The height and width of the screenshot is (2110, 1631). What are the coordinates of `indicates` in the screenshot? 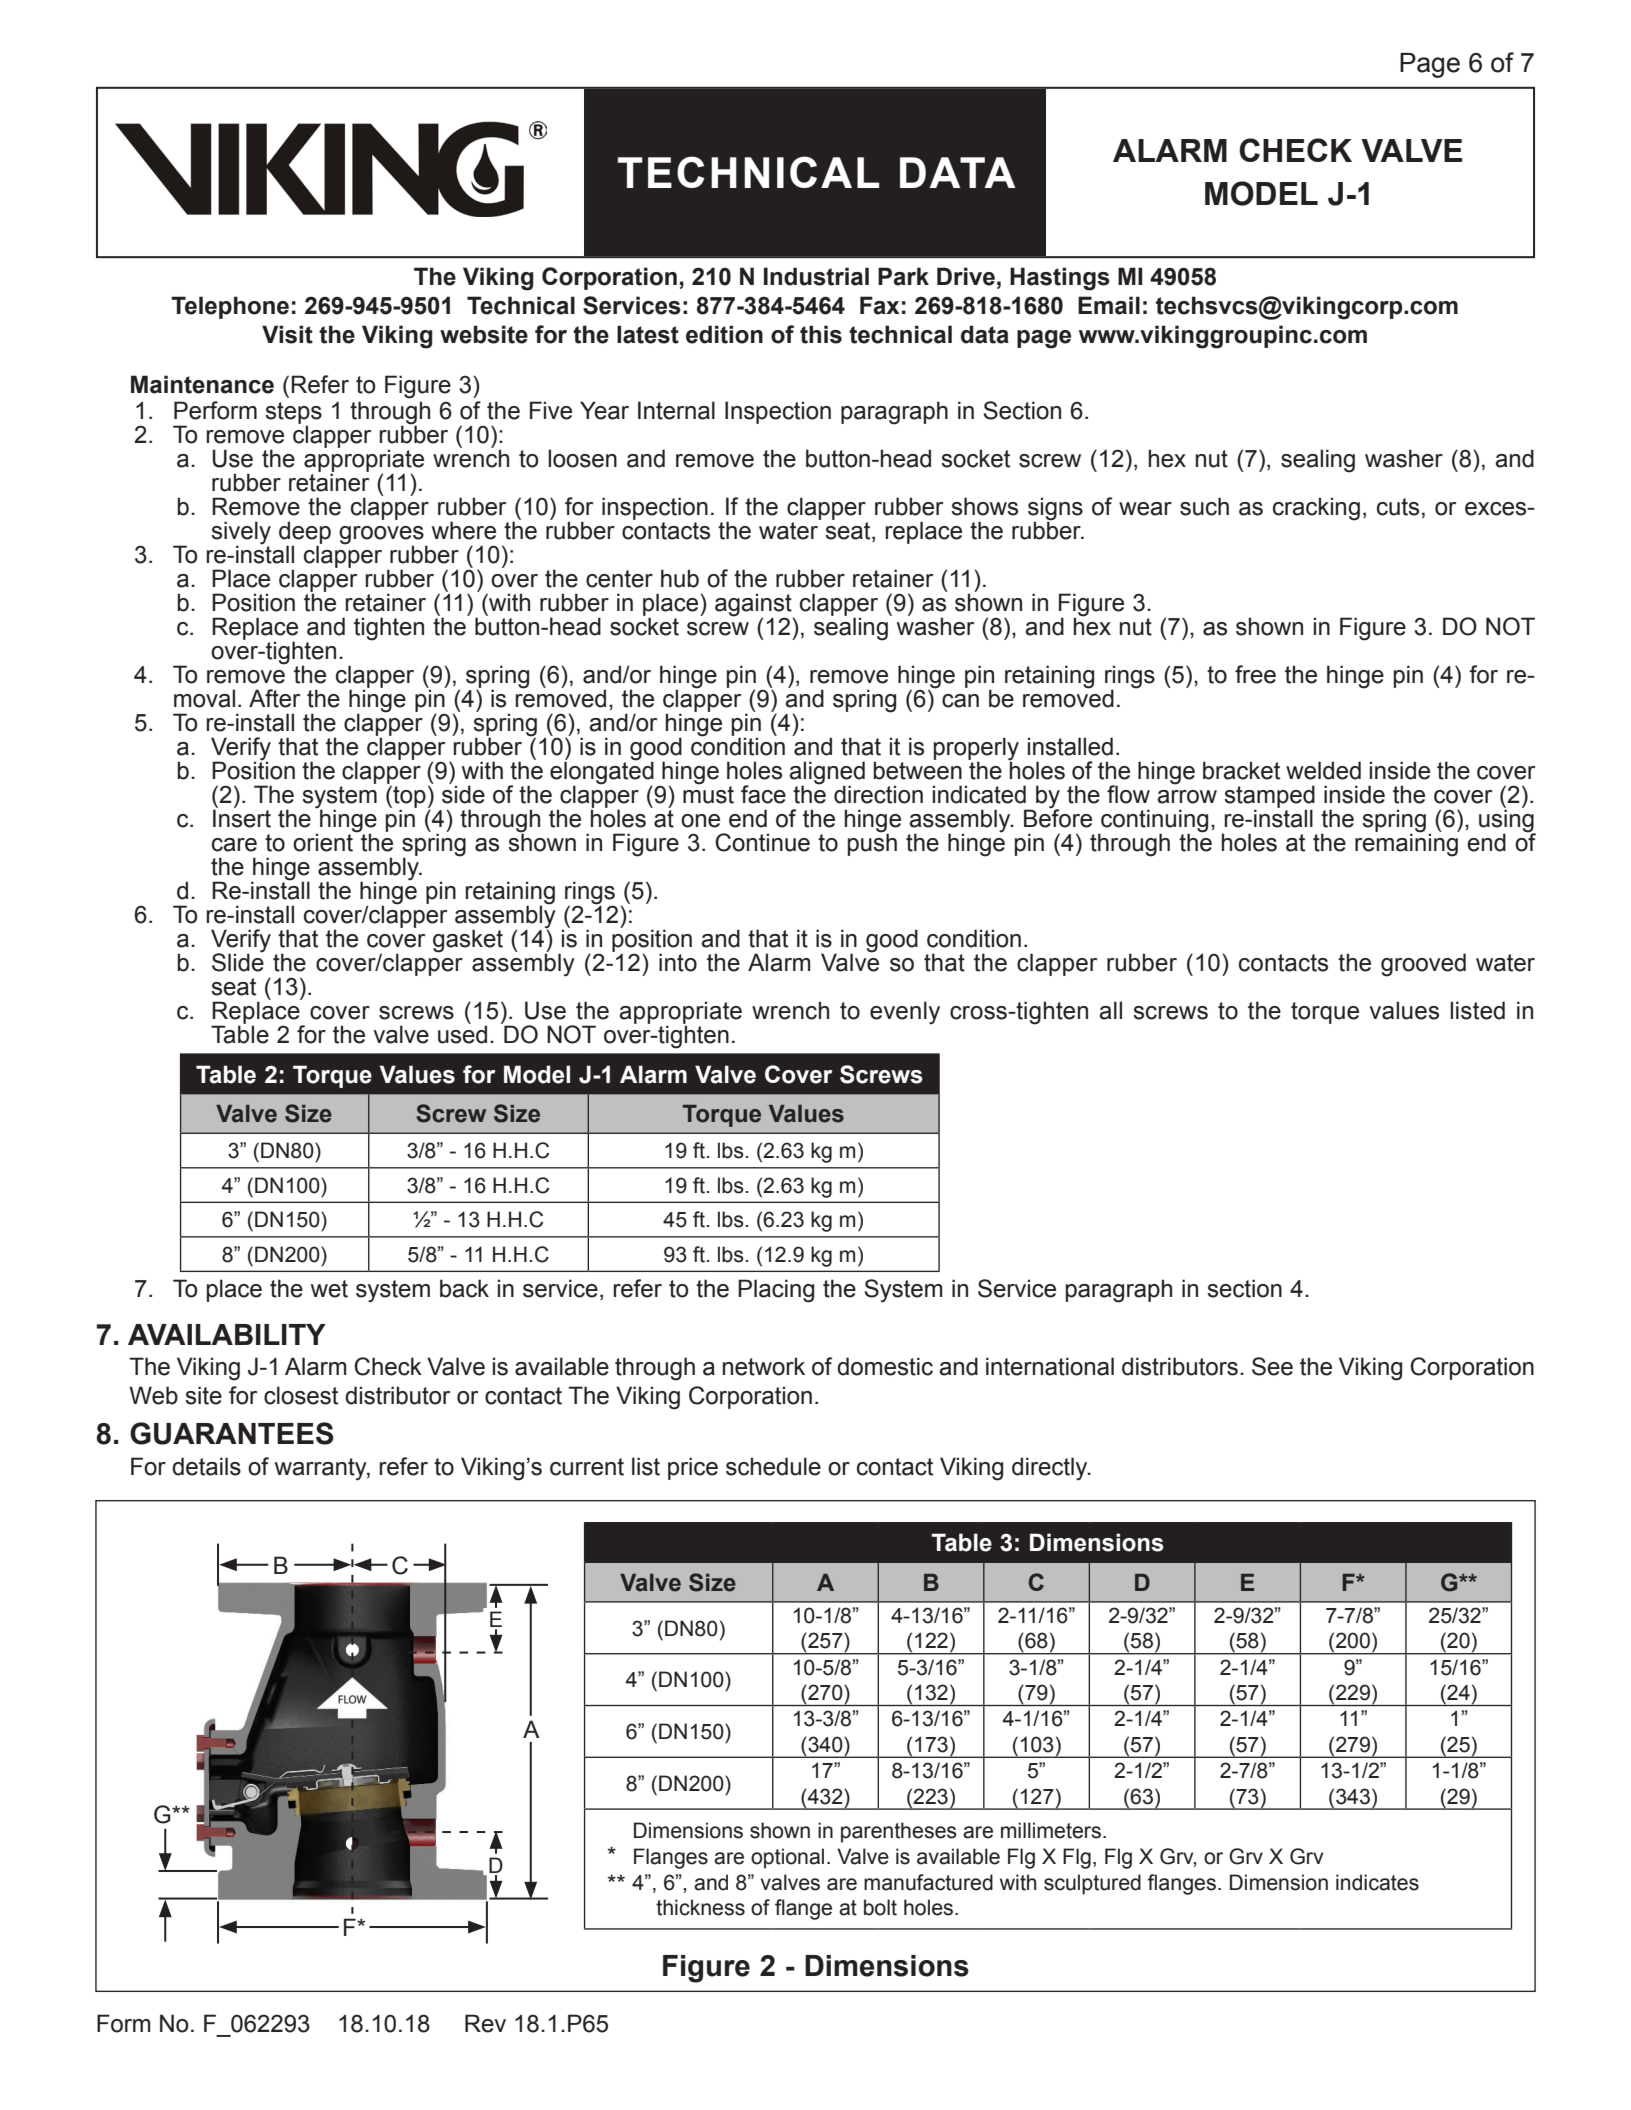 It's located at (1377, 1882).
